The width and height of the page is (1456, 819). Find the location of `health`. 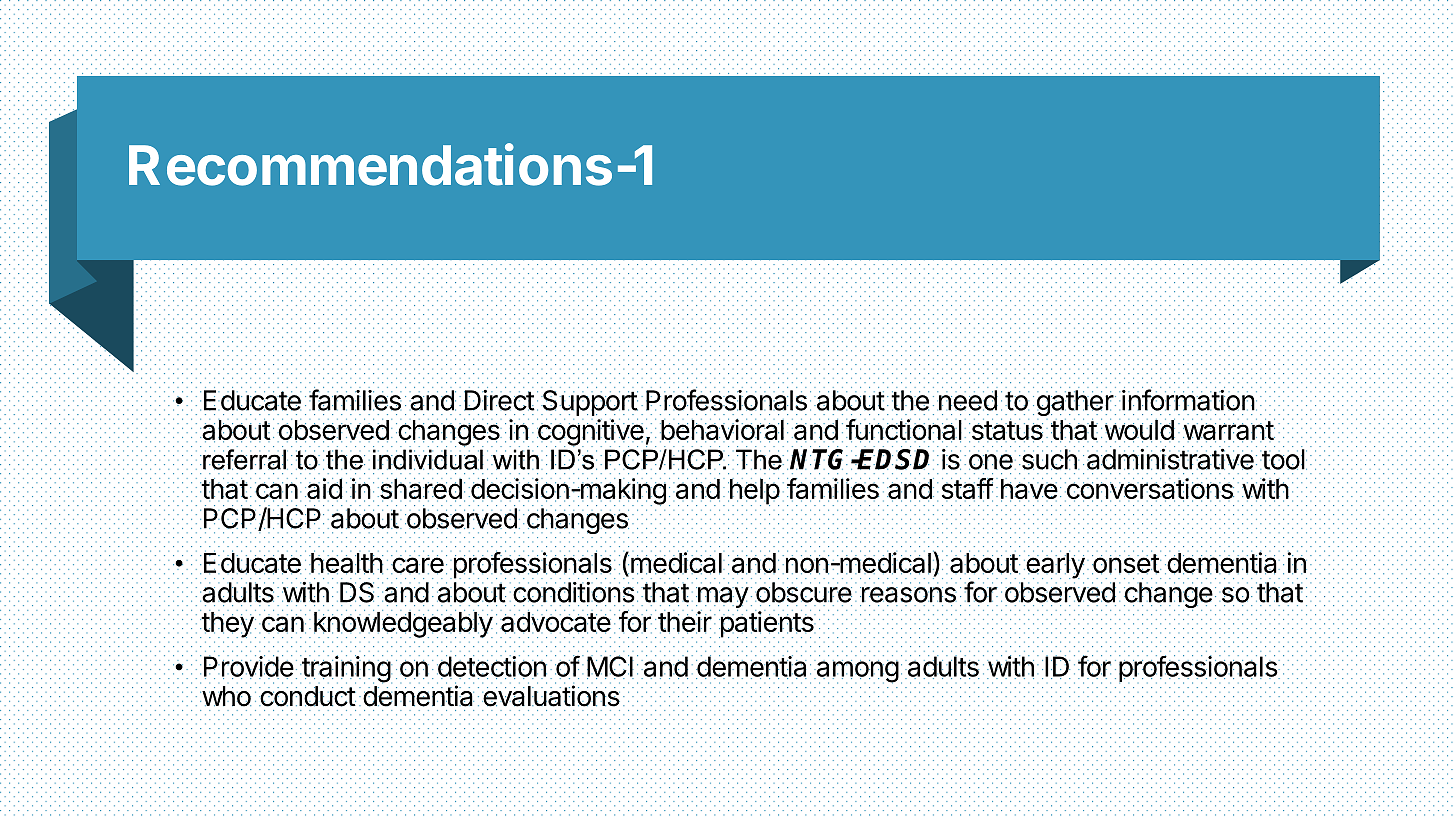

health is located at coordinates (346, 562).
